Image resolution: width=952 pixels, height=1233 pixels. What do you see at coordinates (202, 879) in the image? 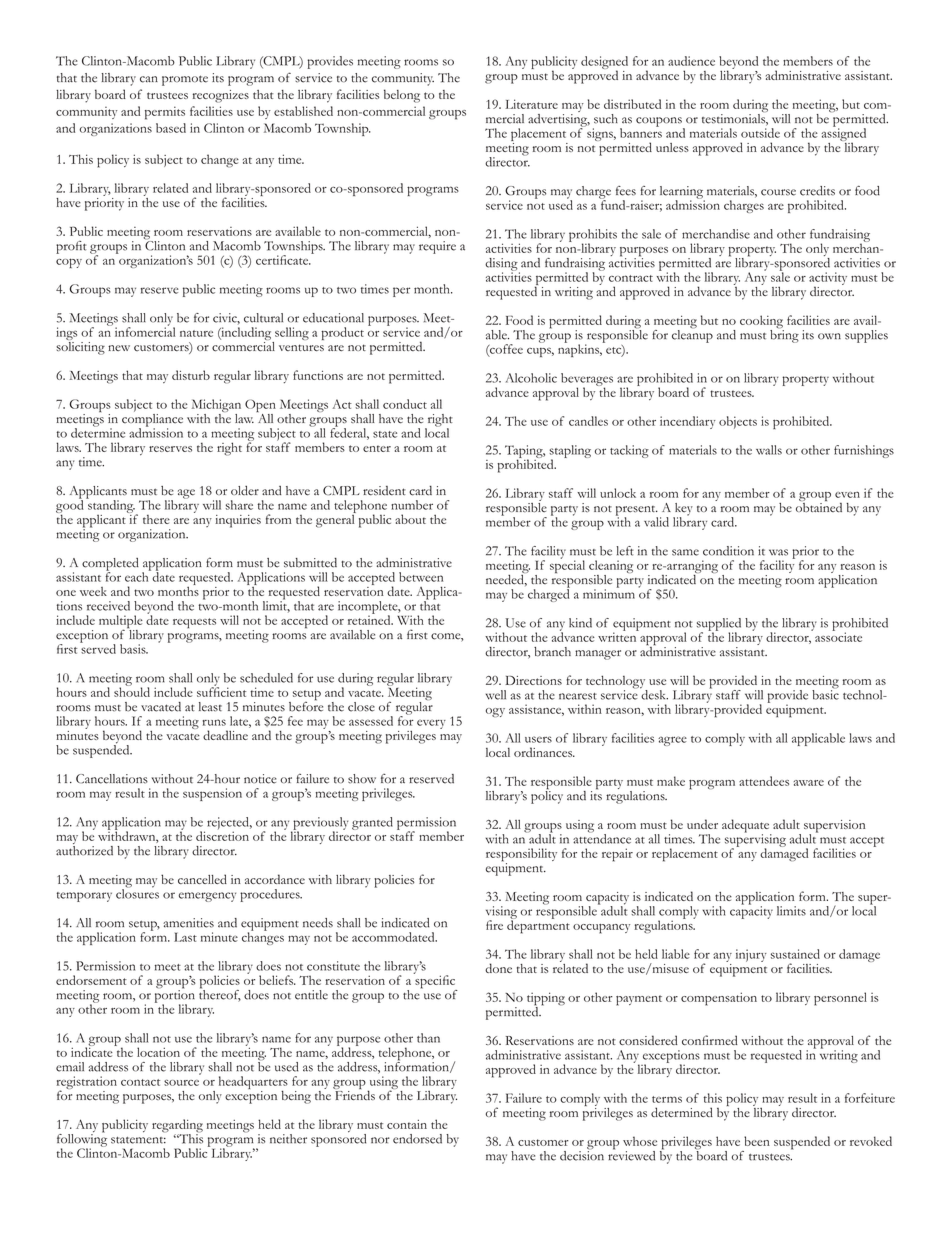
I see `cancelled` at bounding box center [202, 879].
